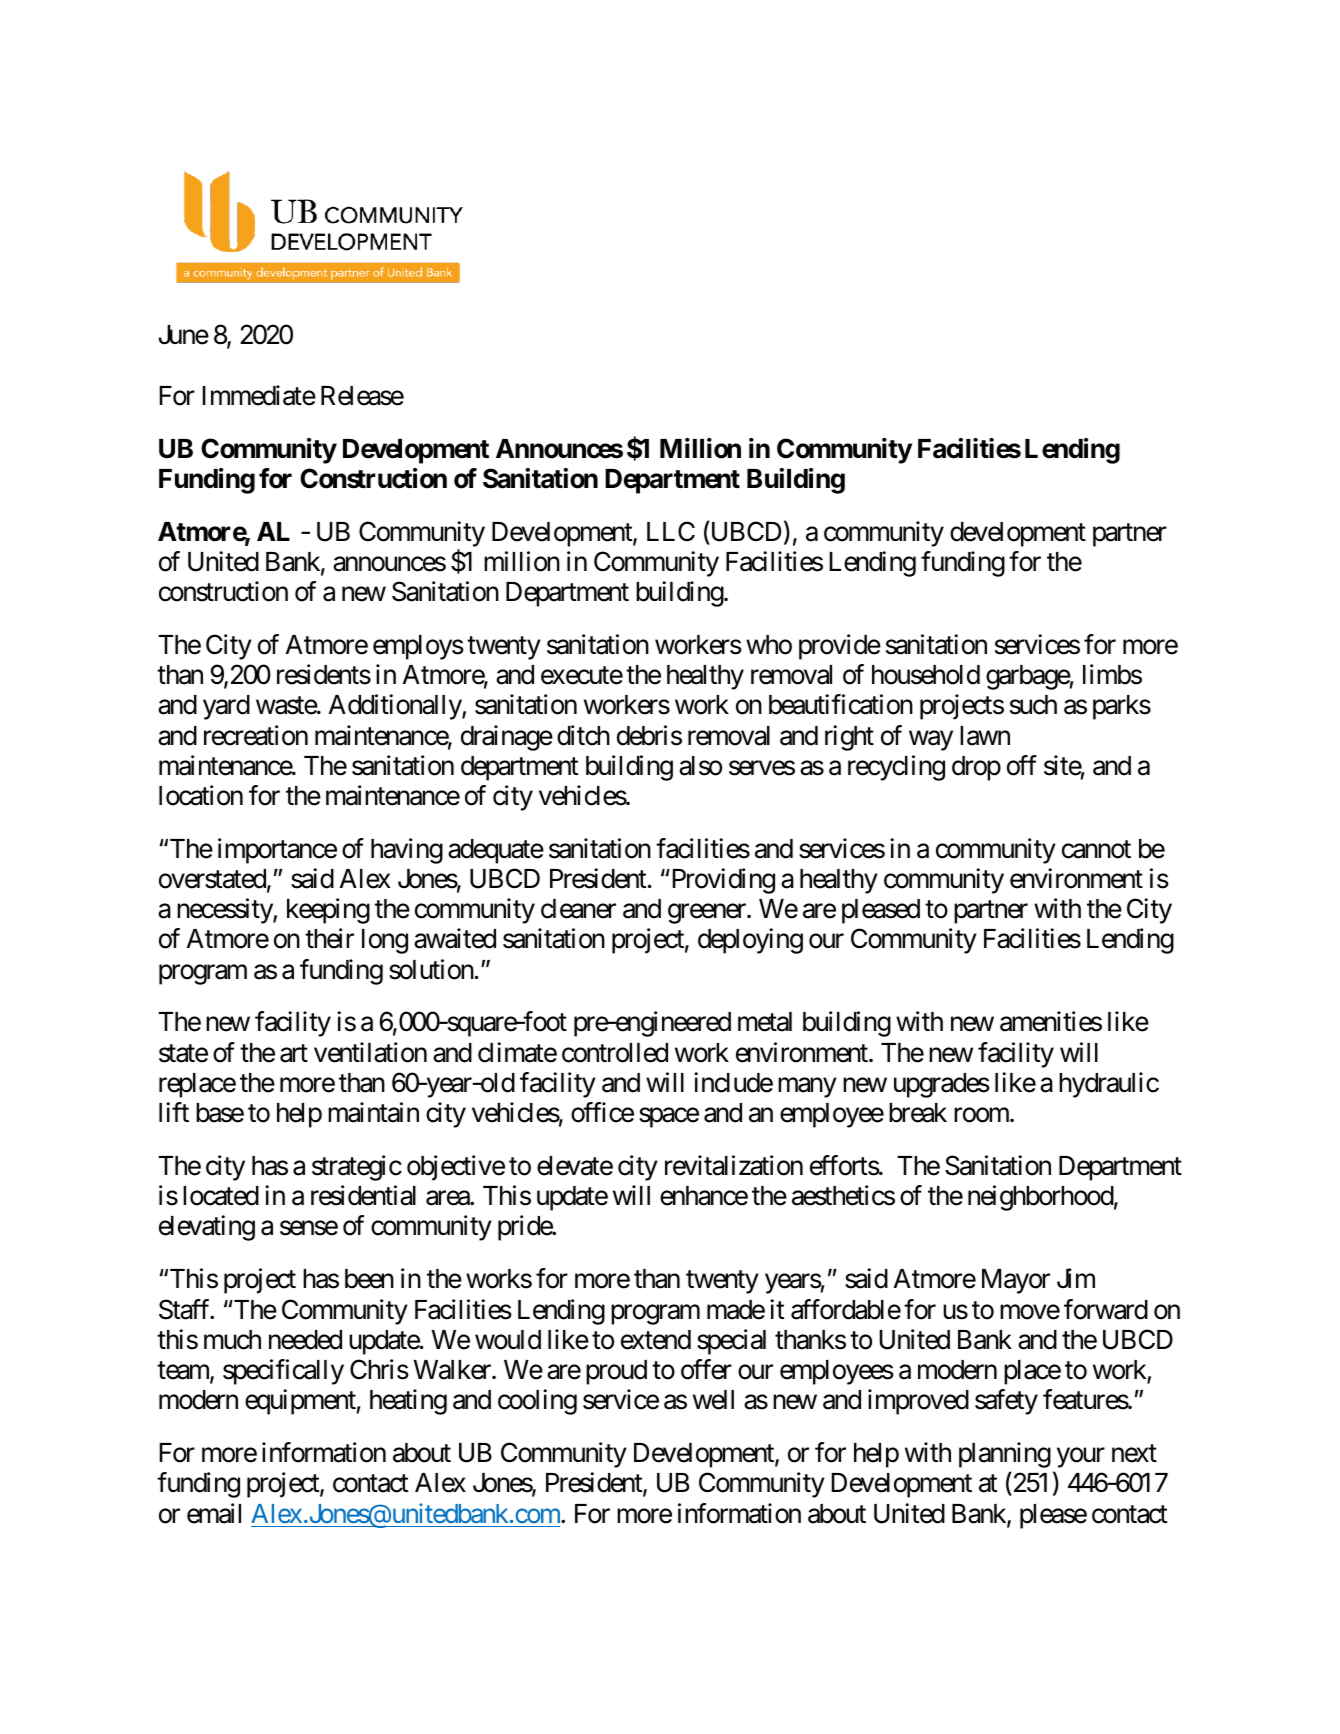 This screenshot has width=1340, height=1734. What do you see at coordinates (671, 531) in the screenshot?
I see `LLC` at bounding box center [671, 531].
